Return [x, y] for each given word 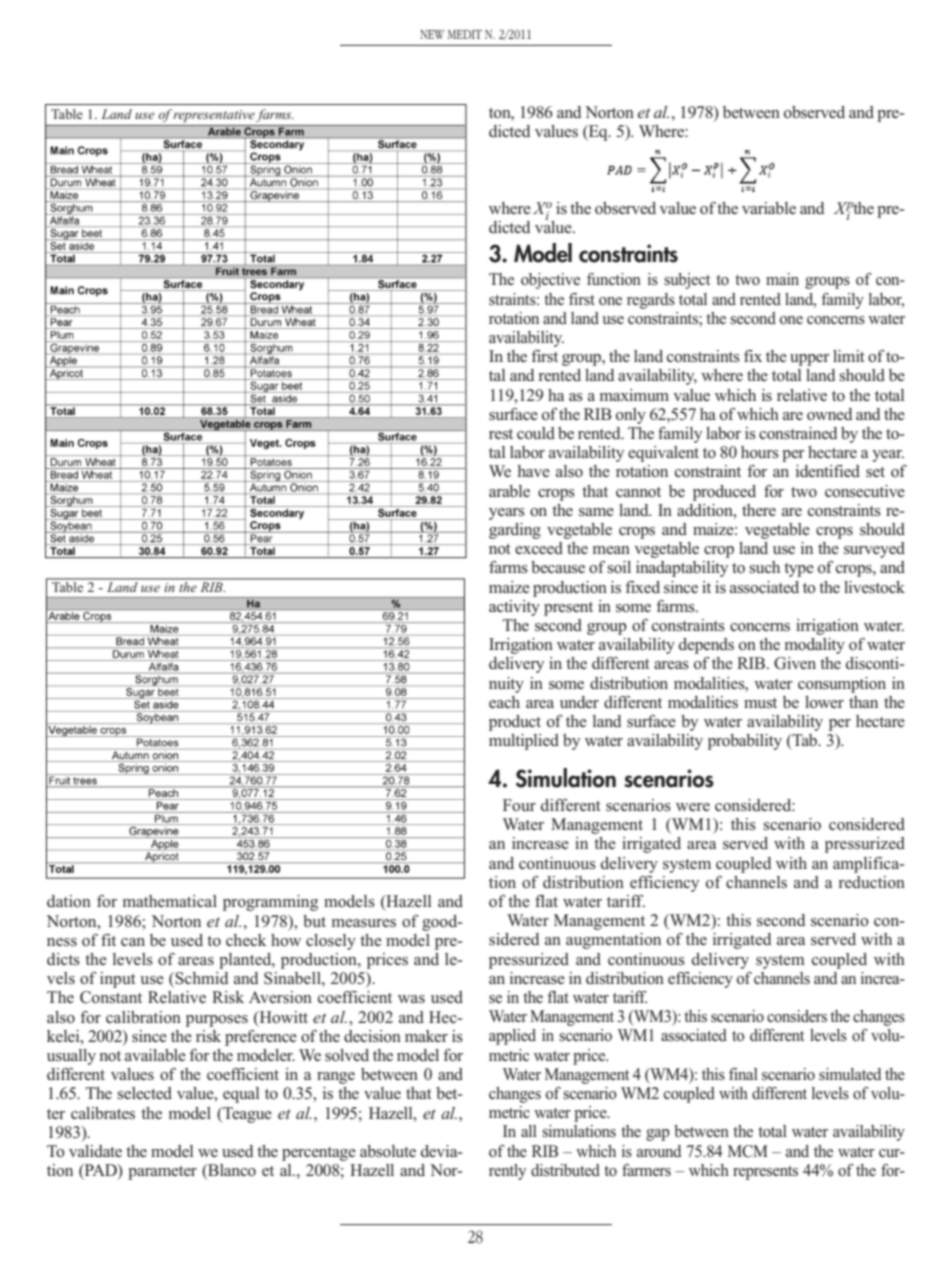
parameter [162, 1173]
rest [501, 434]
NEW [432, 34]
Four [519, 805]
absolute [388, 1151]
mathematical [170, 901]
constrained [798, 433]
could [536, 433]
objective [550, 281]
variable [769, 208]
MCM [748, 1151]
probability [745, 742]
